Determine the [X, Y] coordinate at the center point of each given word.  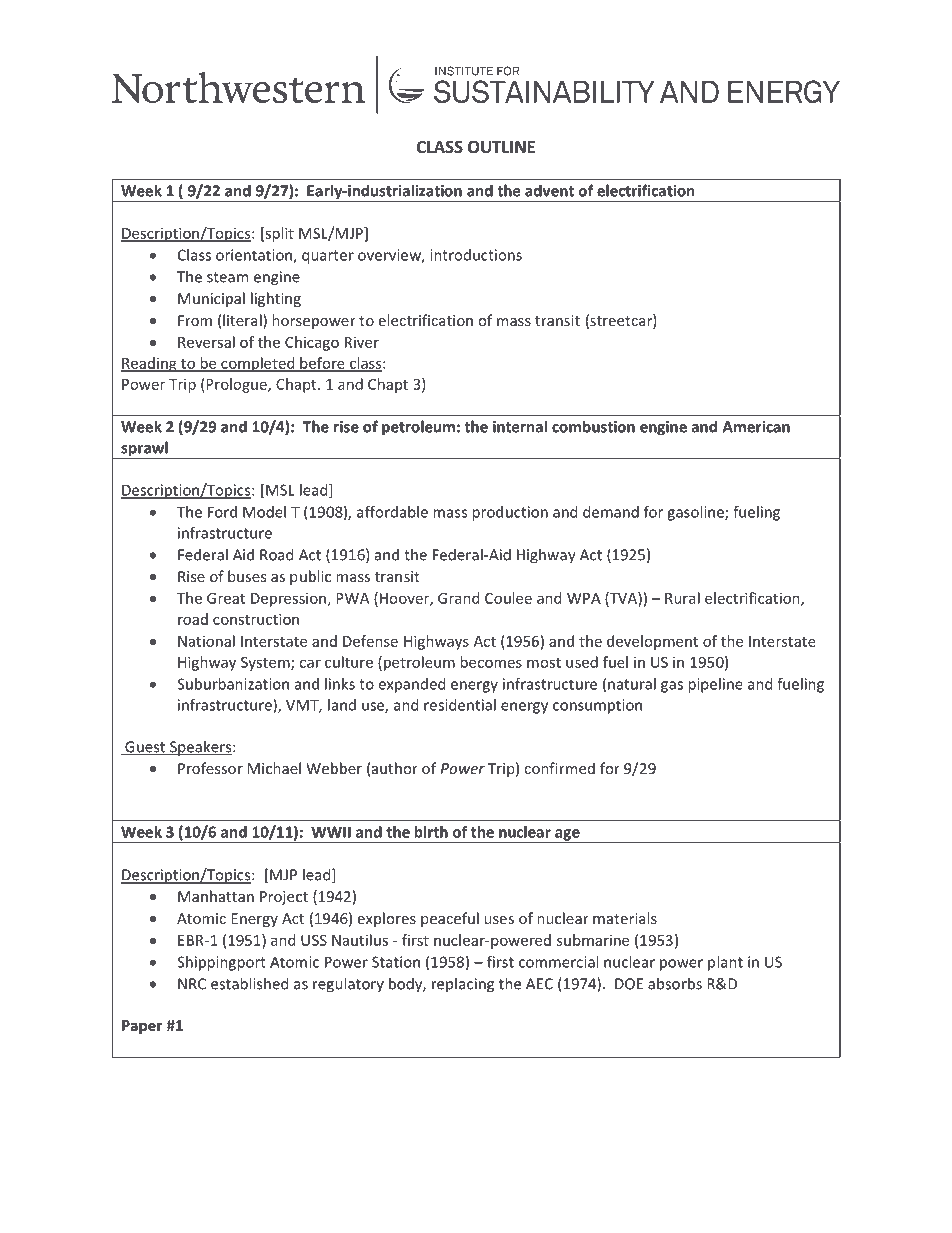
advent [549, 190]
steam [227, 277]
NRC [192, 984]
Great [226, 598]
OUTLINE [501, 147]
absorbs [675, 983]
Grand [458, 598]
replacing [463, 985]
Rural [682, 598]
